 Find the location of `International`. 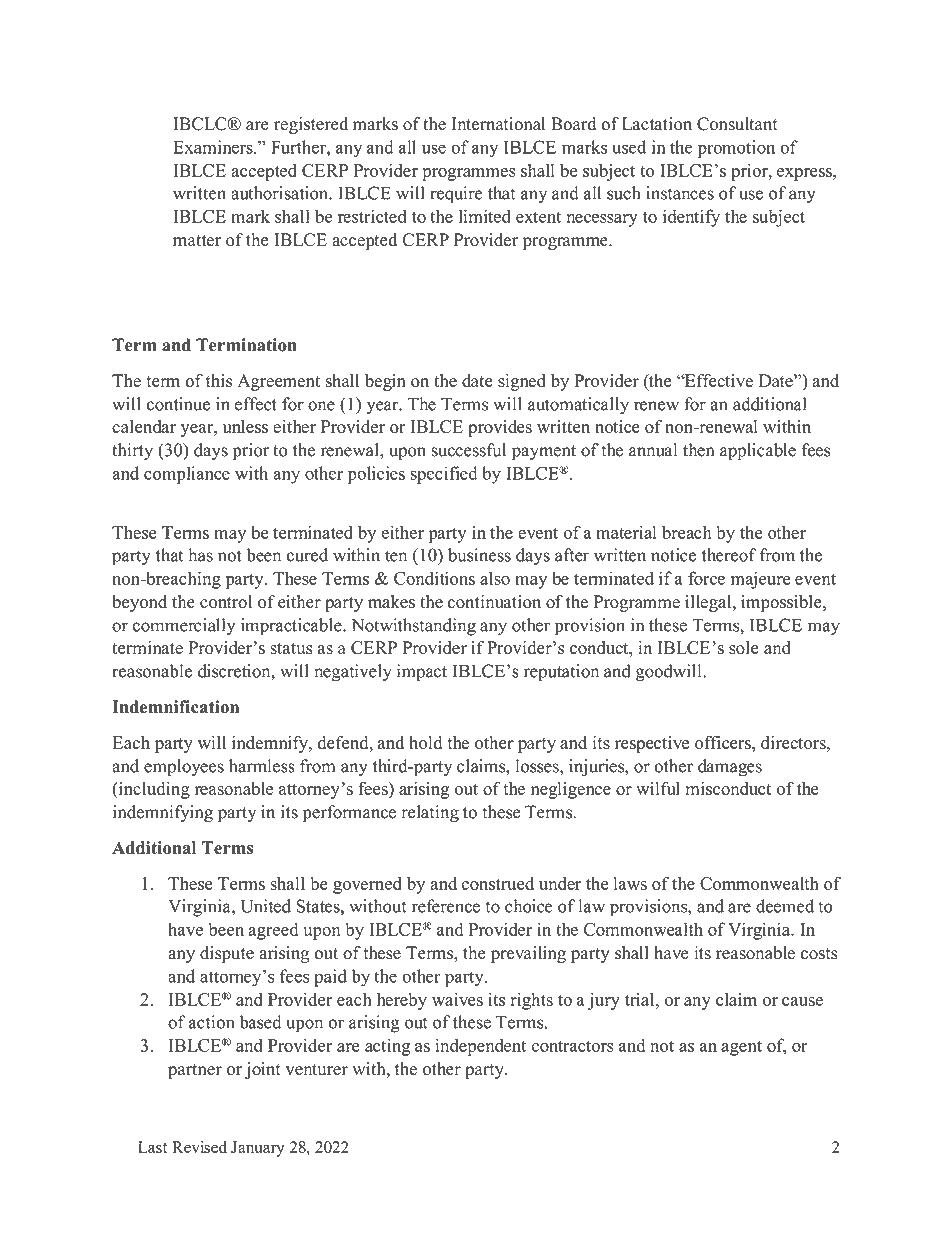

International is located at coordinates (498, 124).
